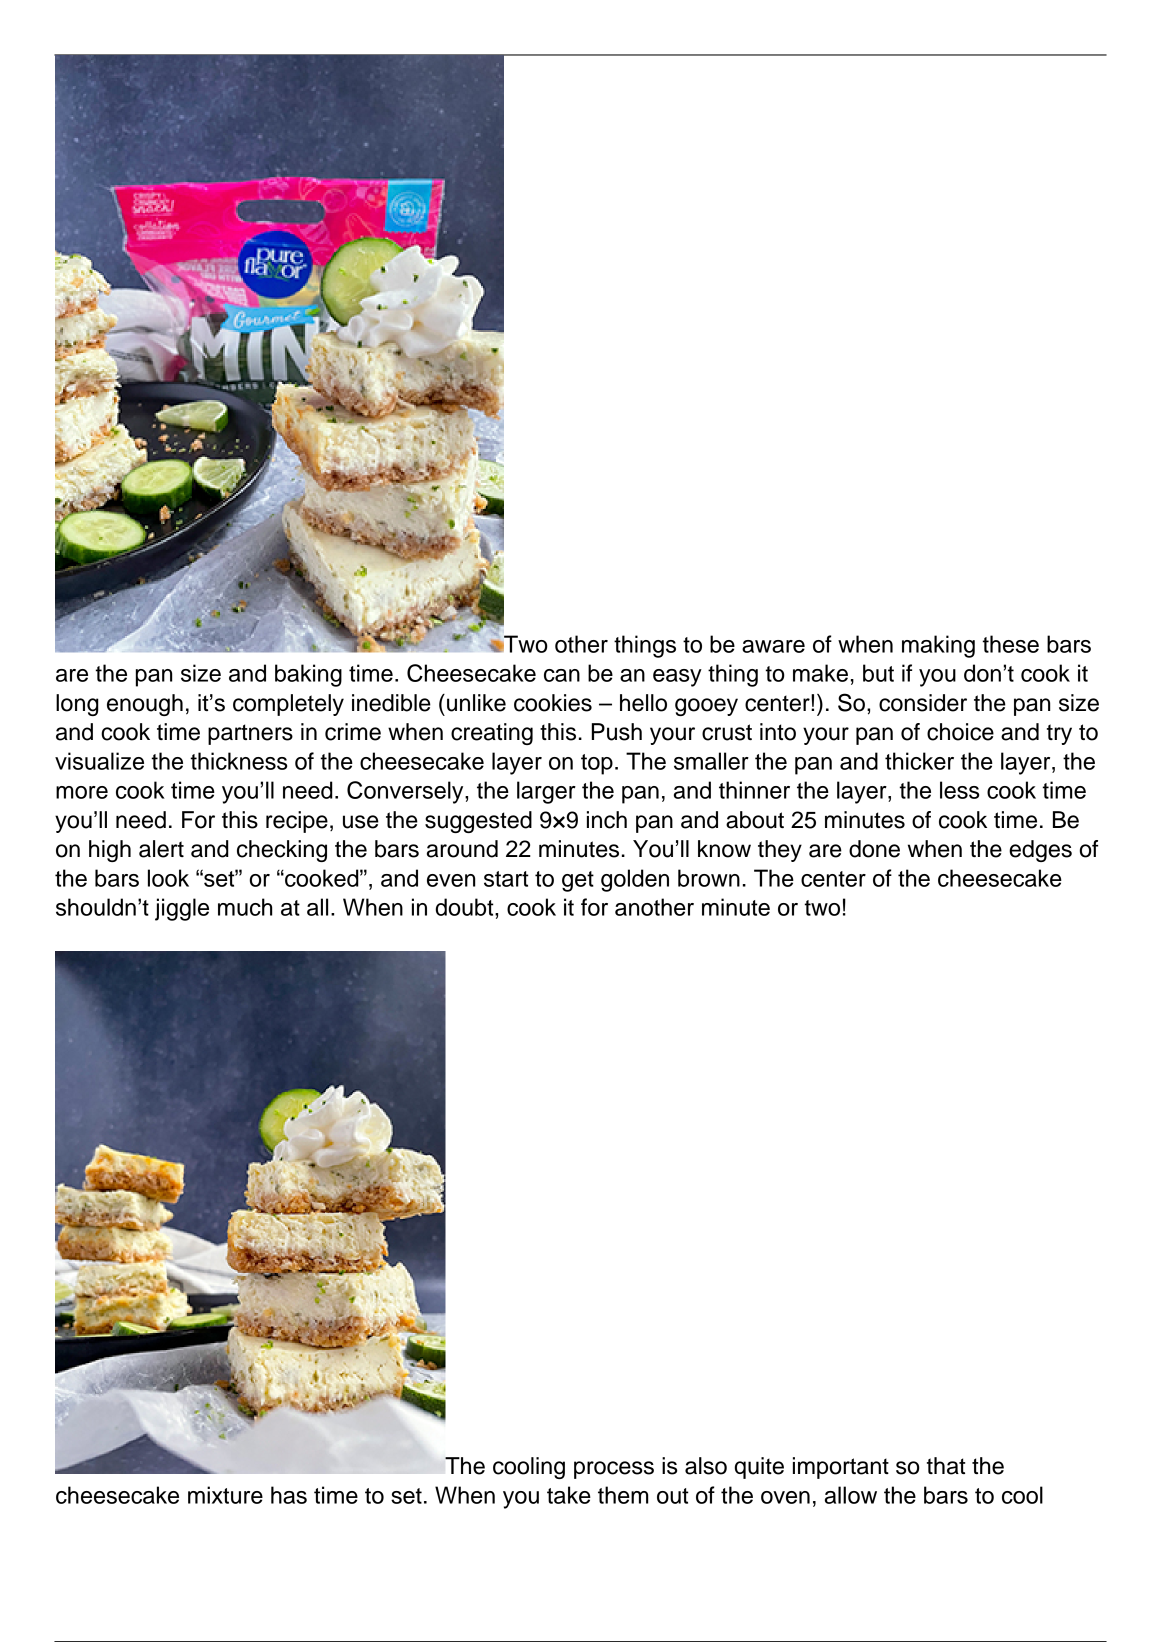  I want to click on enough, so click(145, 705).
